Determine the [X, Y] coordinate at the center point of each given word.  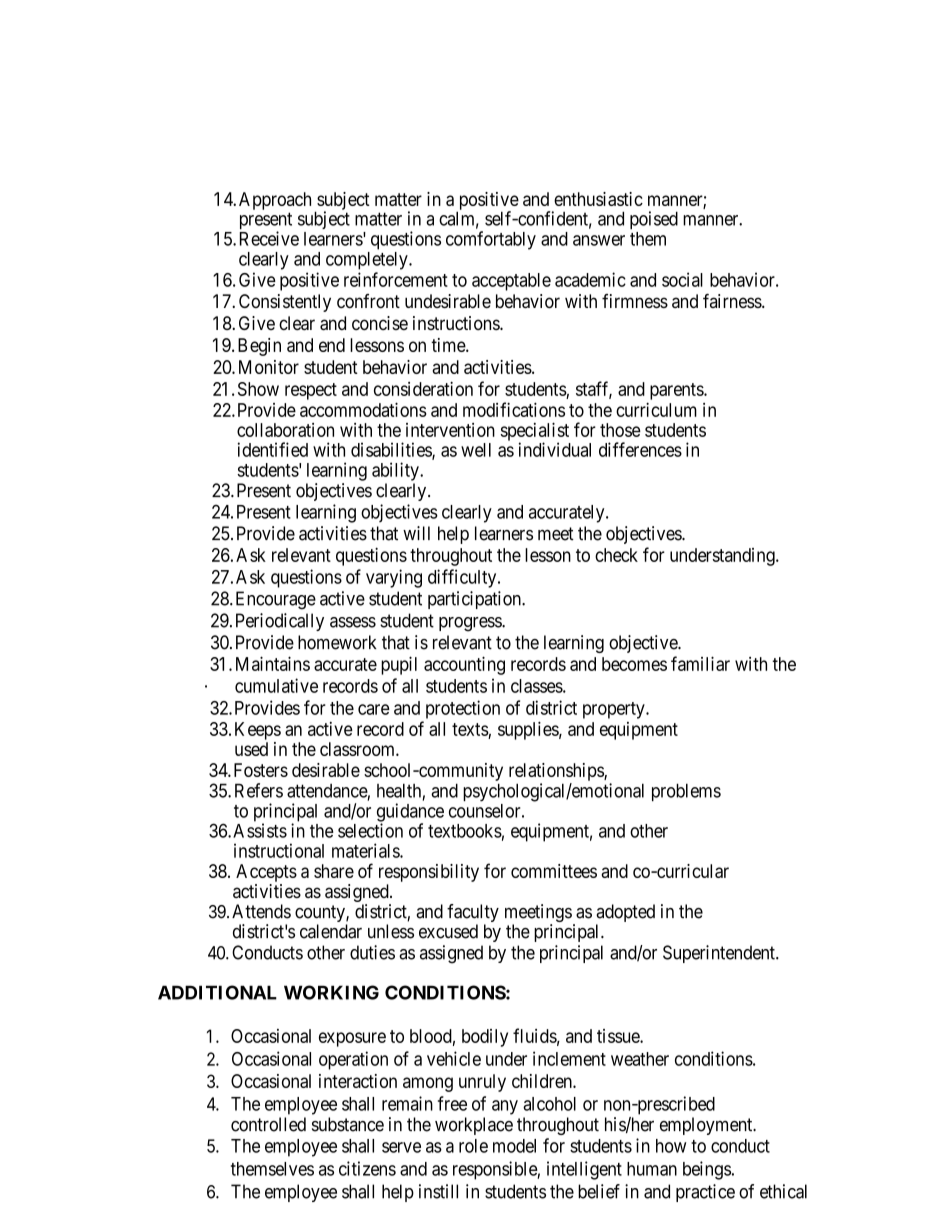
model [514, 1146]
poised [654, 220]
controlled [268, 1124]
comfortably [491, 240]
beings [707, 1170]
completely [368, 261]
